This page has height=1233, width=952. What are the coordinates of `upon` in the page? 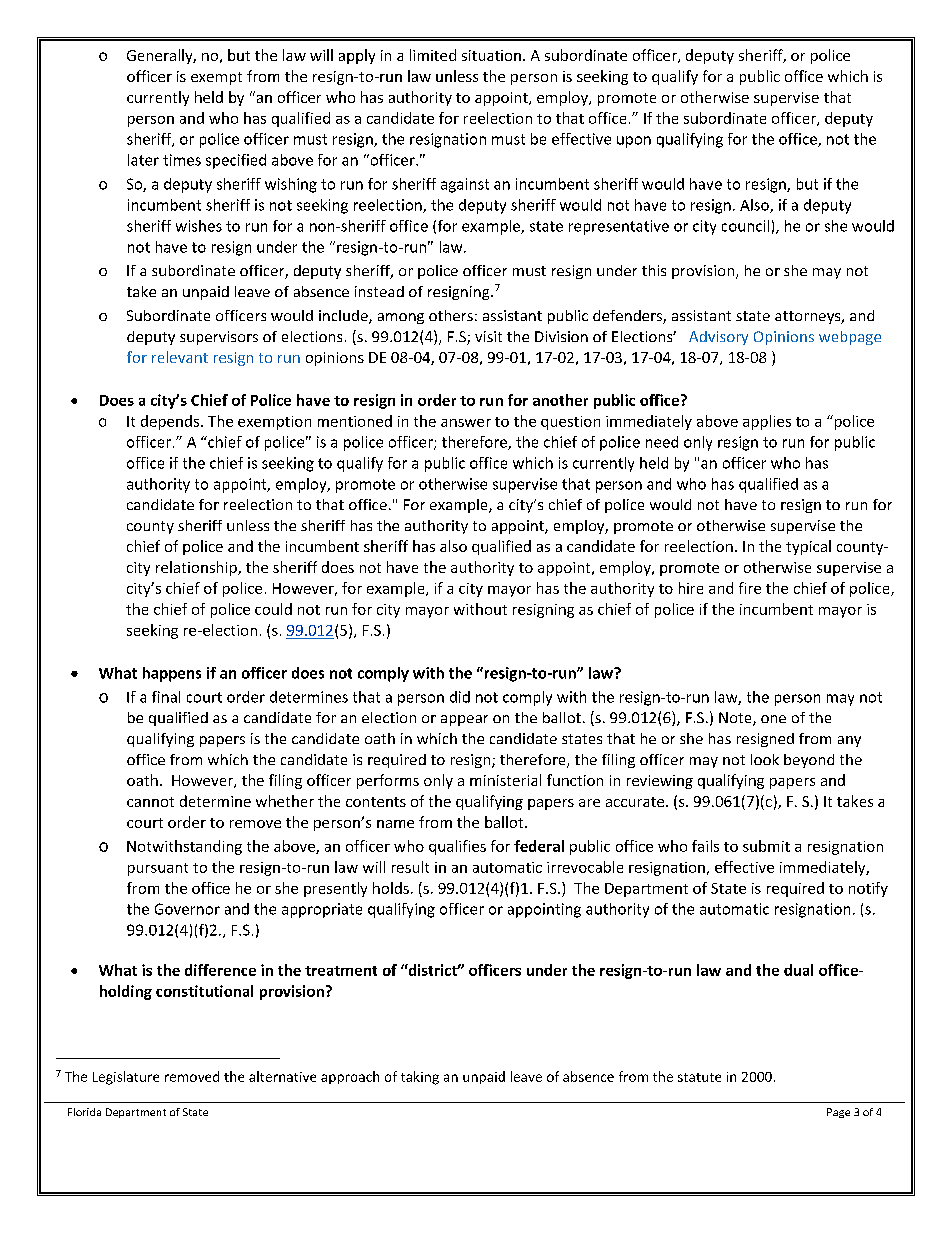 It's located at (634, 142).
